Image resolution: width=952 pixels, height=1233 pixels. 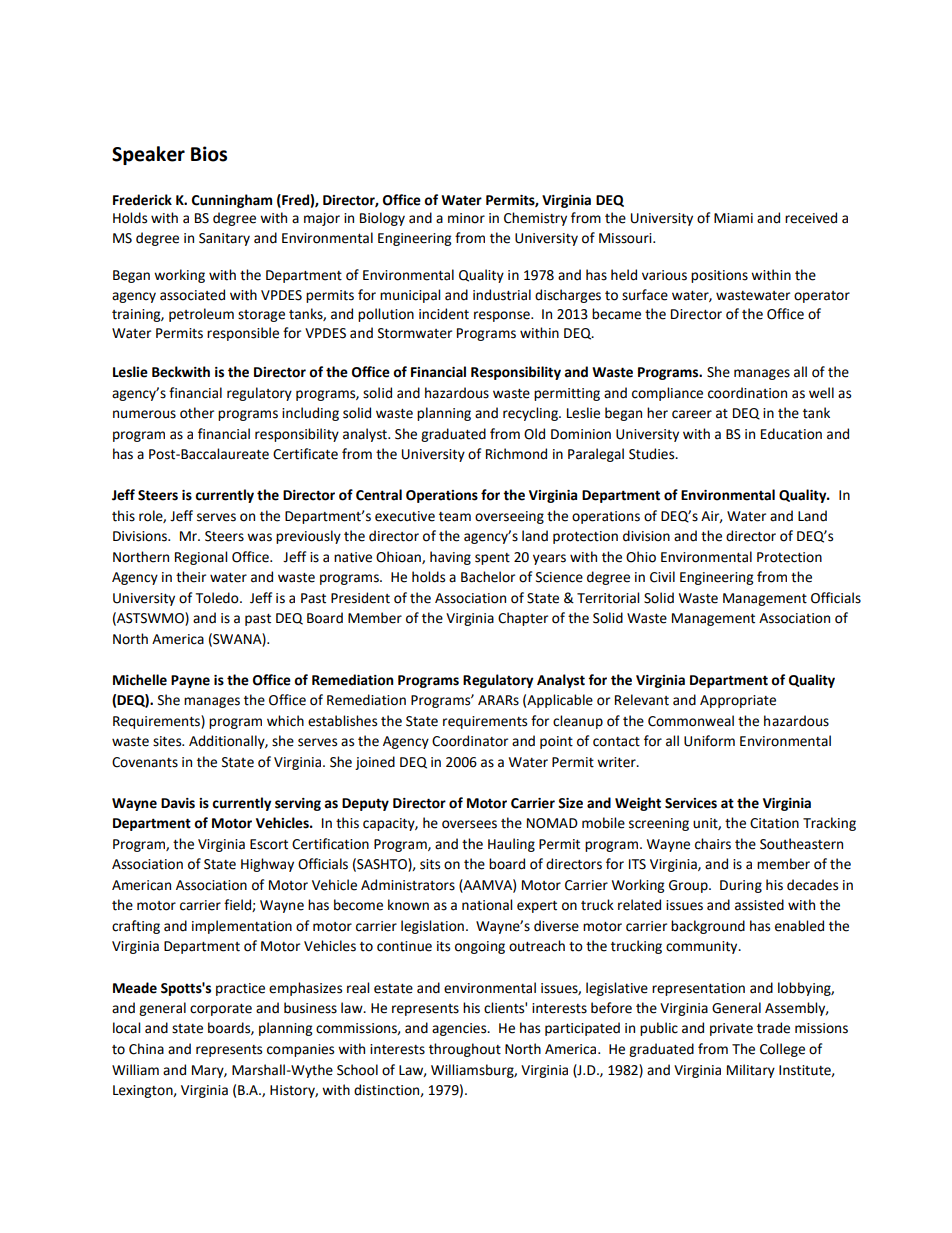 I want to click on recycling, so click(x=531, y=414).
